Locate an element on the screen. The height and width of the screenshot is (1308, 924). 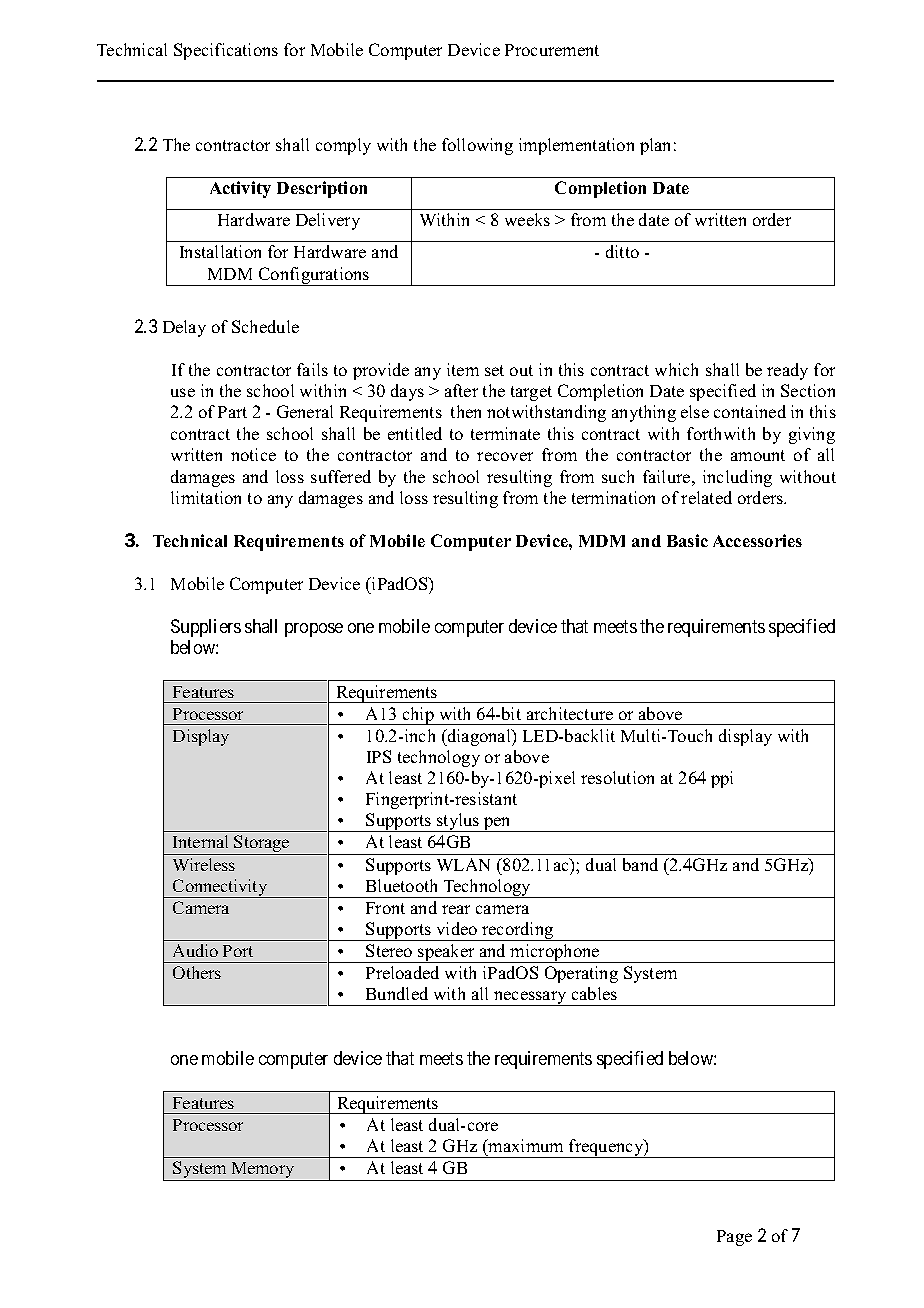
diagonal is located at coordinates (479, 737).
